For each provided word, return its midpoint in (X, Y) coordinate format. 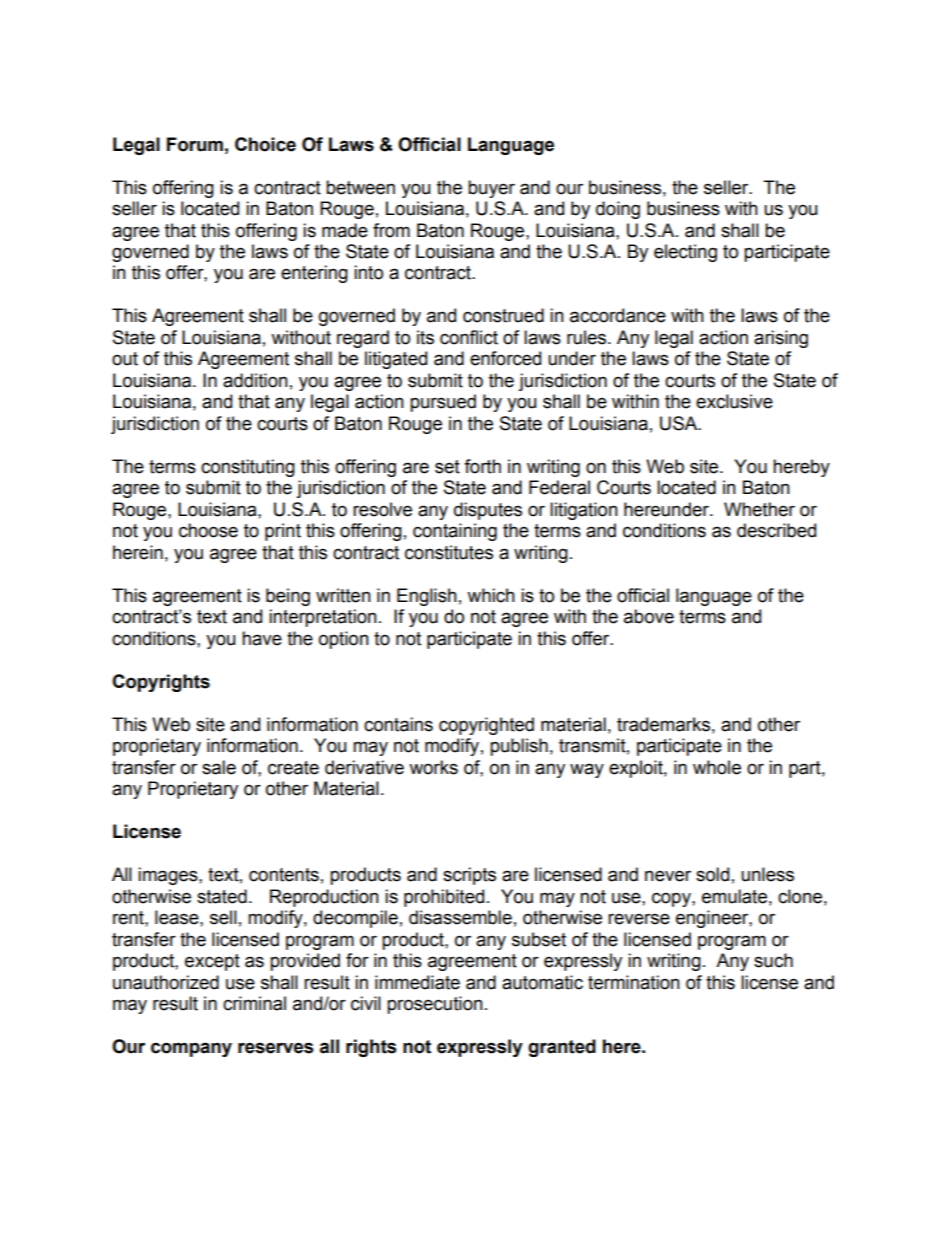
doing (618, 210)
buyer (491, 189)
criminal (254, 1003)
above (649, 616)
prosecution (435, 1005)
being (288, 597)
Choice (265, 144)
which (491, 595)
